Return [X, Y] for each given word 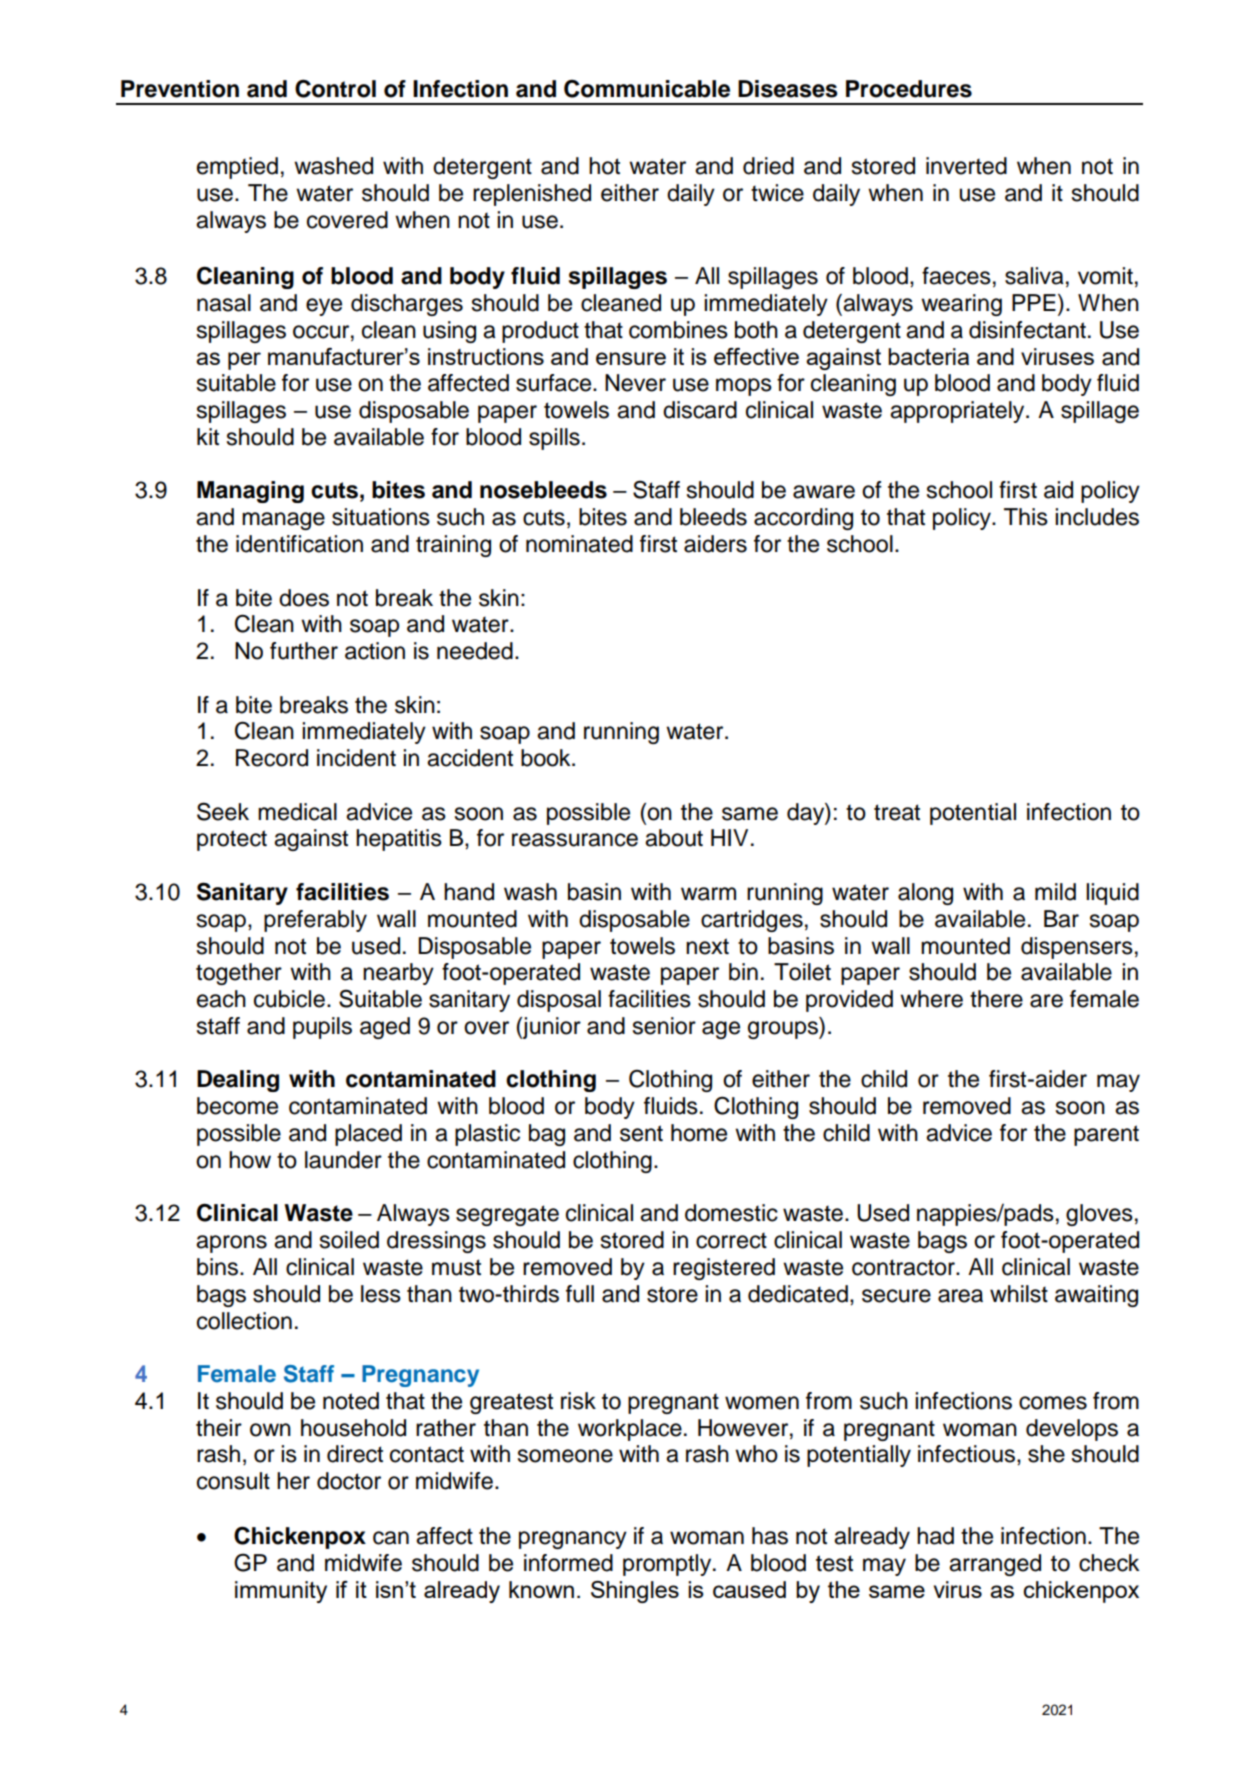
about [674, 838]
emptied [237, 168]
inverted [966, 166]
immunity [281, 1592]
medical [297, 812]
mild [1055, 892]
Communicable [647, 89]
